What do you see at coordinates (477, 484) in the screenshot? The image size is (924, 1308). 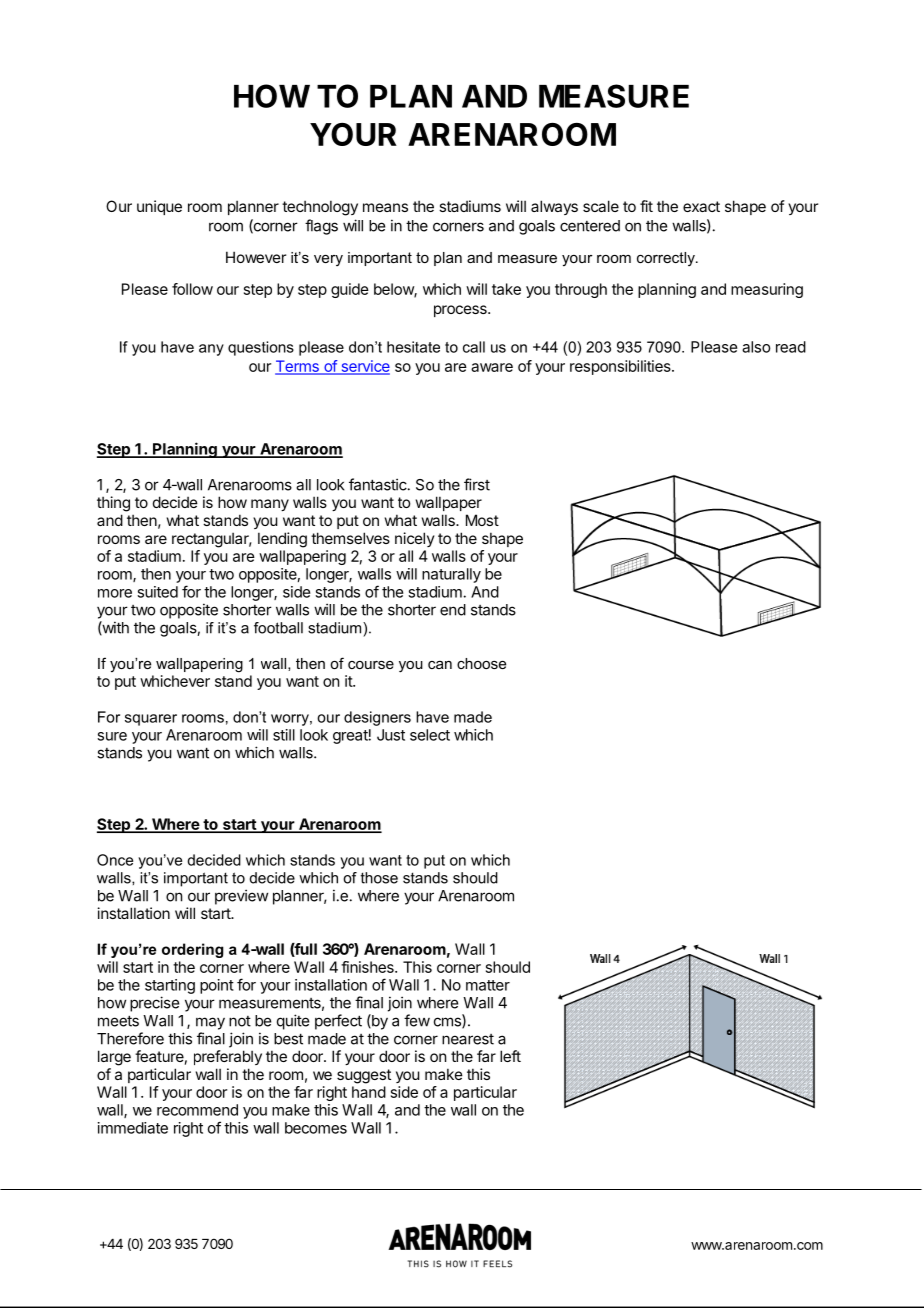 I see `first` at bounding box center [477, 484].
